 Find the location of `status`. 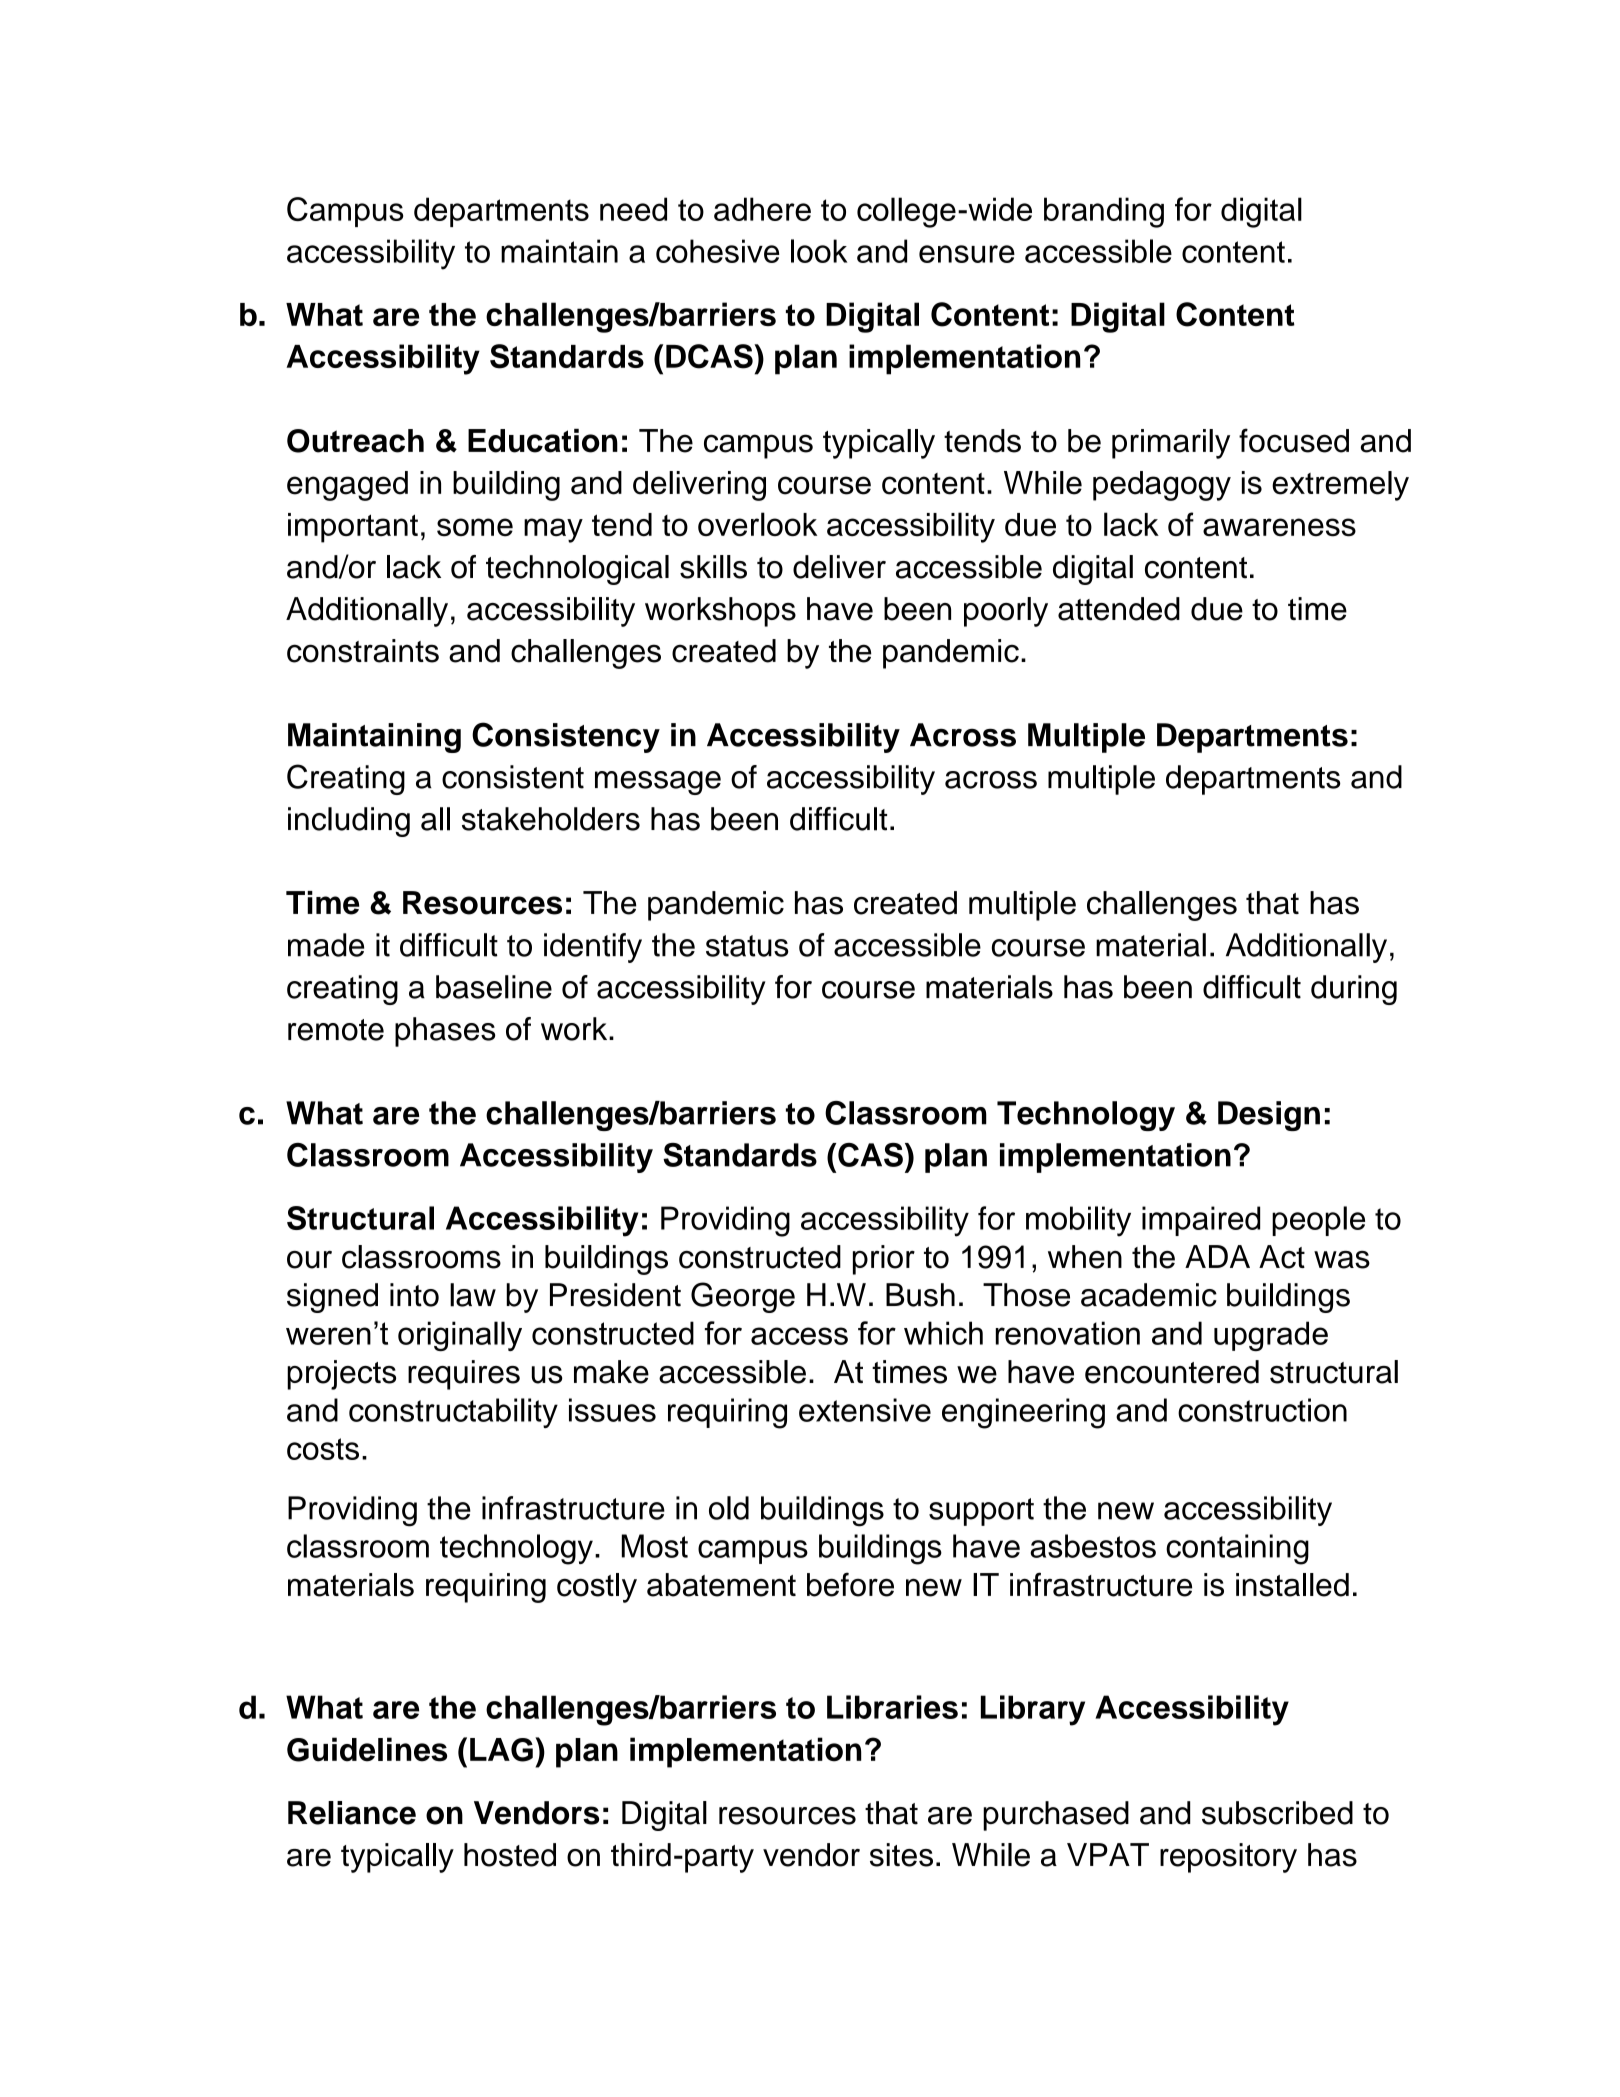

status is located at coordinates (747, 946).
